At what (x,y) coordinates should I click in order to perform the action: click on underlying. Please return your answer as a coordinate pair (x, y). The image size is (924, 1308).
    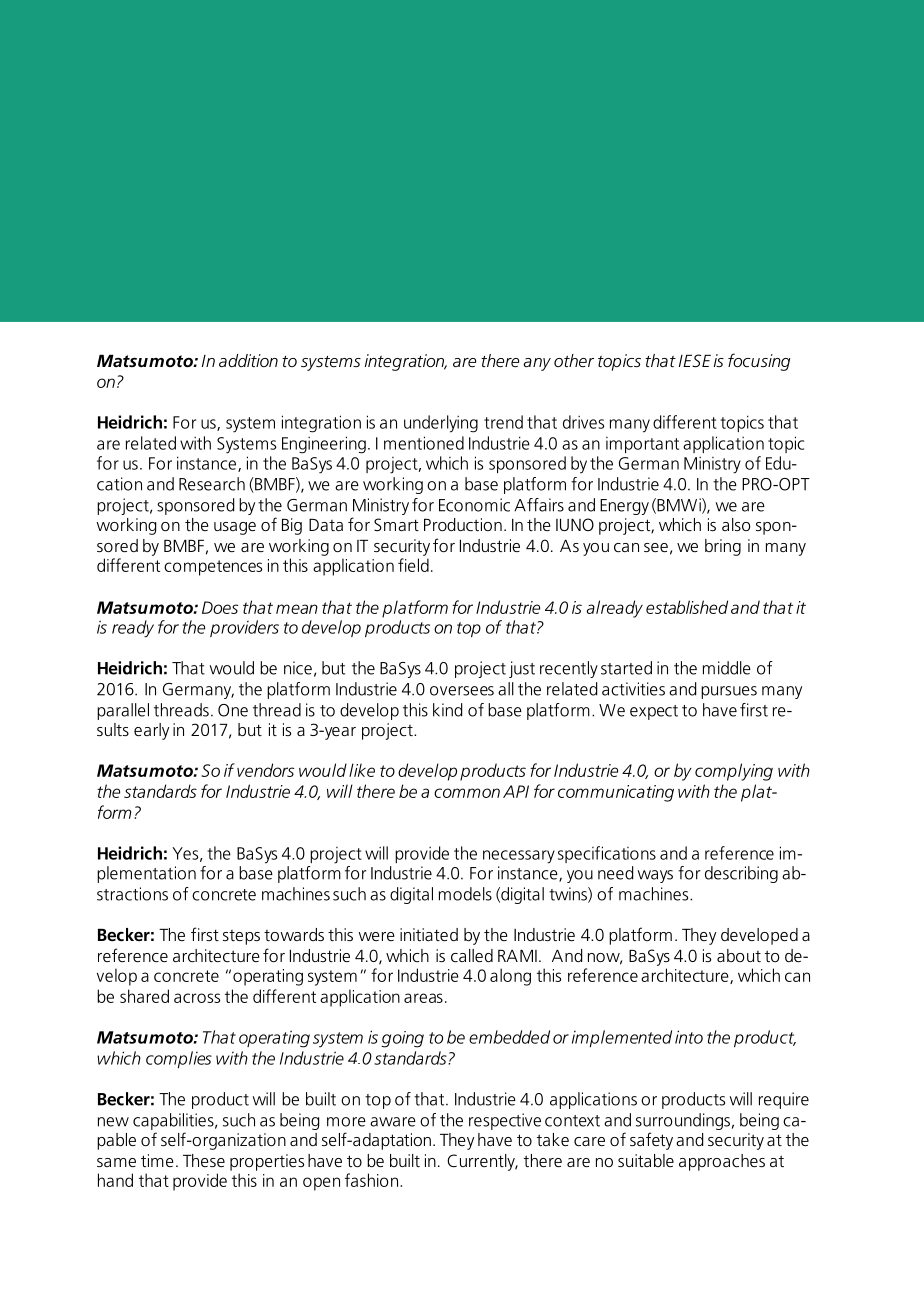
    Looking at the image, I should click on (441, 424).
